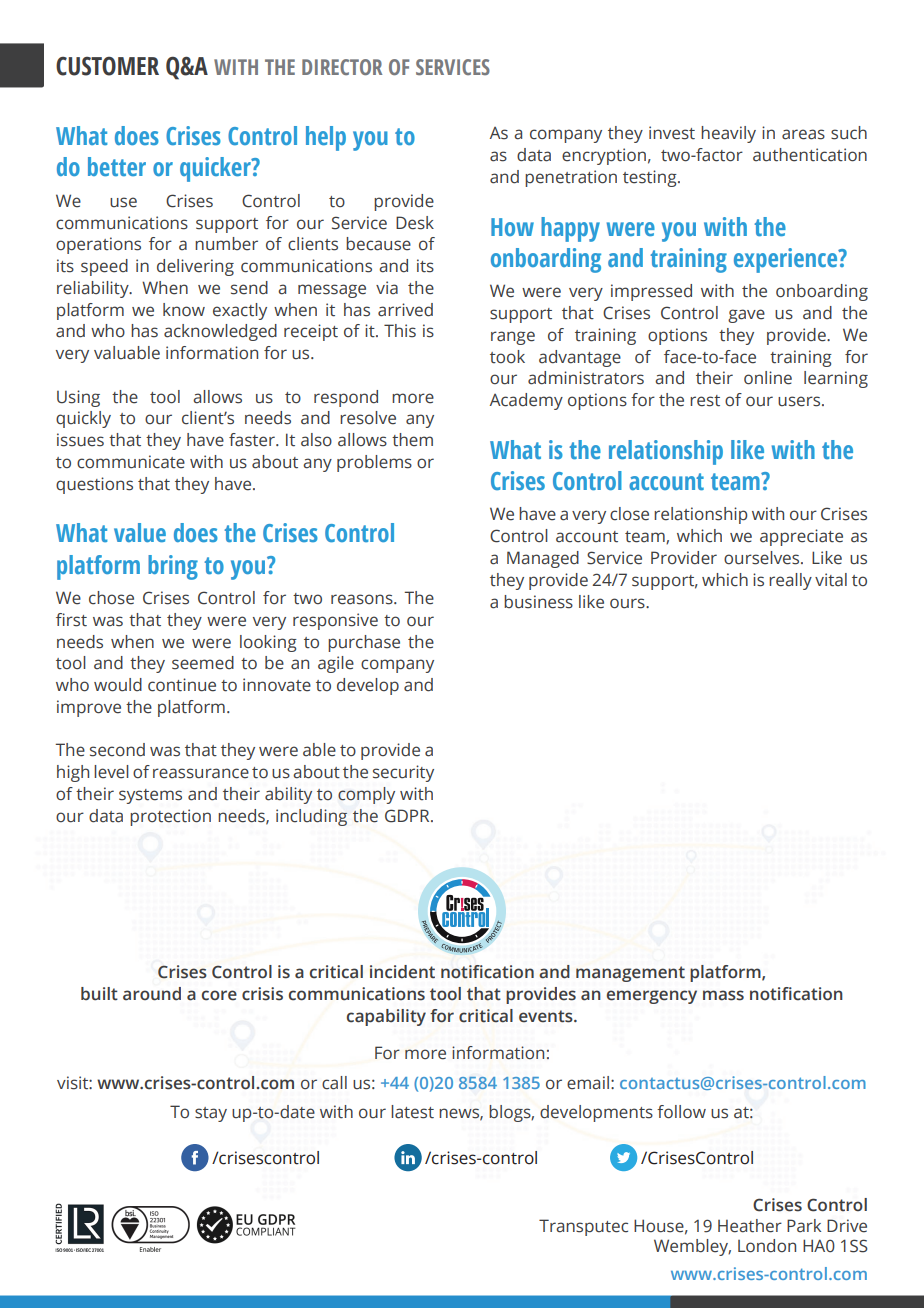 This screenshot has height=1308, width=924. What do you see at coordinates (211, 1114) in the screenshot?
I see `stay` at bounding box center [211, 1114].
